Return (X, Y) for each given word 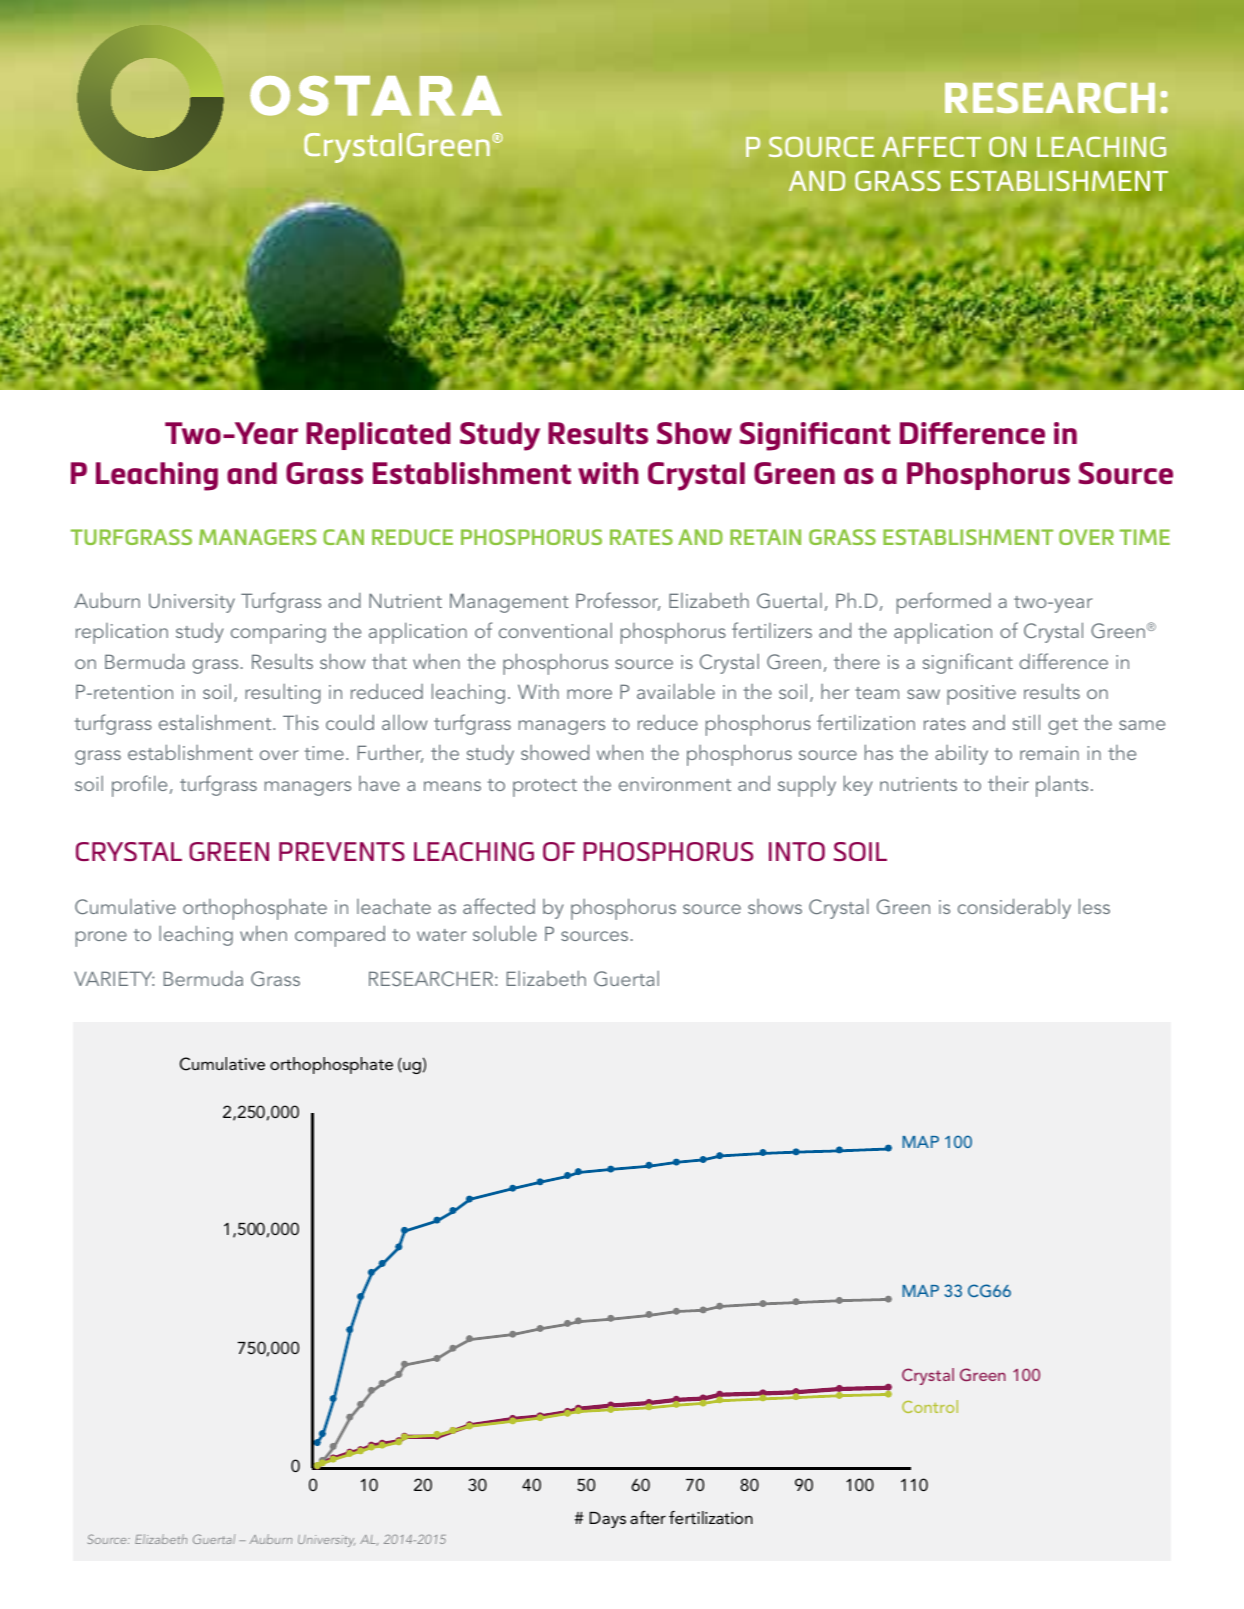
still (1026, 722)
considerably (1014, 908)
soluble (505, 933)
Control (930, 1406)
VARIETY (114, 978)
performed (944, 603)
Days (607, 1520)
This (301, 722)
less (1094, 906)
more (589, 694)
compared (340, 936)
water (442, 935)
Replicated (378, 436)
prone (101, 939)
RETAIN (765, 537)
